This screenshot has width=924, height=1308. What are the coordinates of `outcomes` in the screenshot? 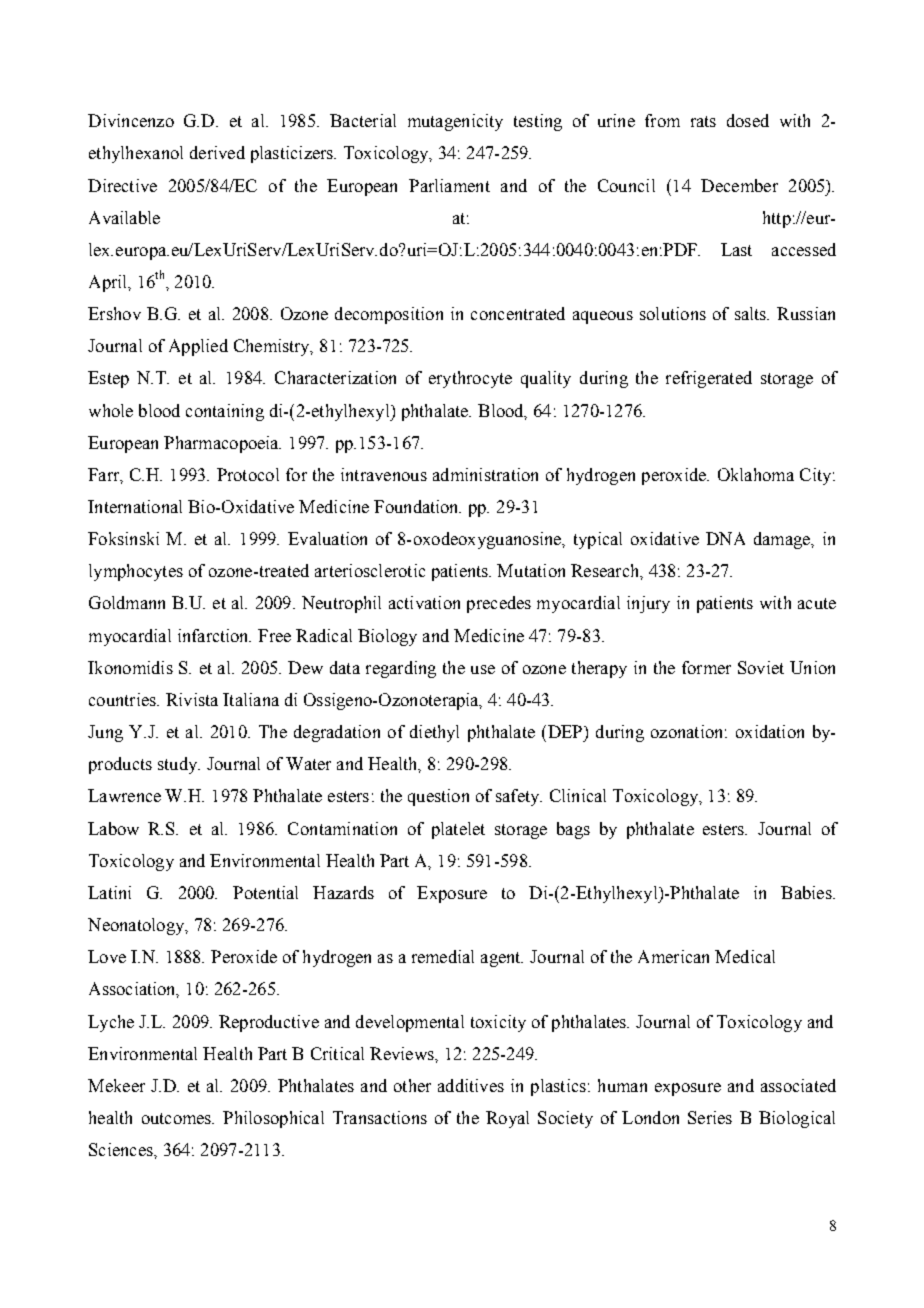 It's located at (178, 1118).
